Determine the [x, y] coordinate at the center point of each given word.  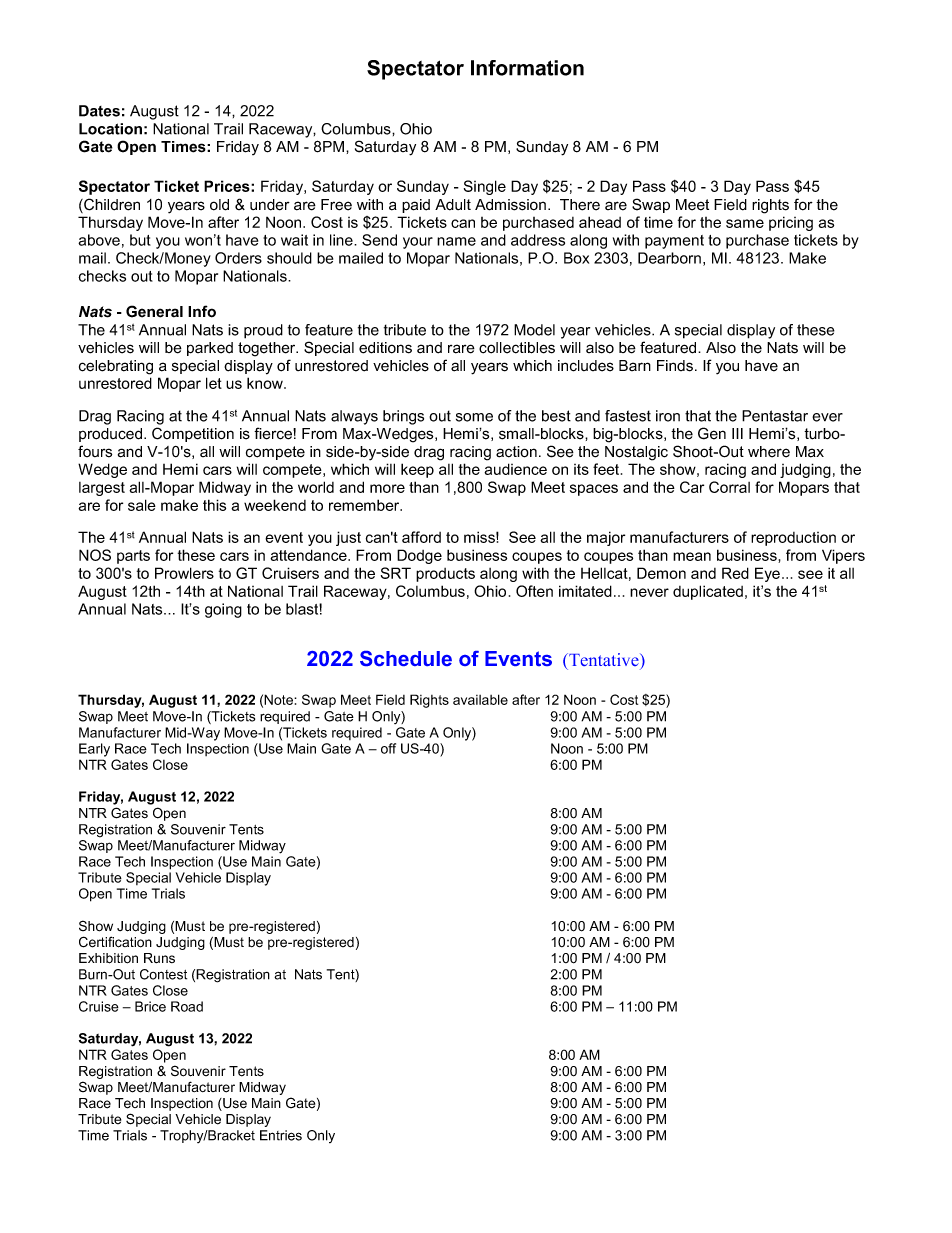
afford [421, 537]
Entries [281, 1135]
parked [210, 349]
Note [279, 699]
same [745, 223]
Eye [767, 574]
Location [110, 129]
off [388, 748]
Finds [675, 366]
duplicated [708, 592]
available [480, 699]
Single [485, 187]
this [214, 505]
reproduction [793, 539]
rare [461, 349]
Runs [159, 958]
